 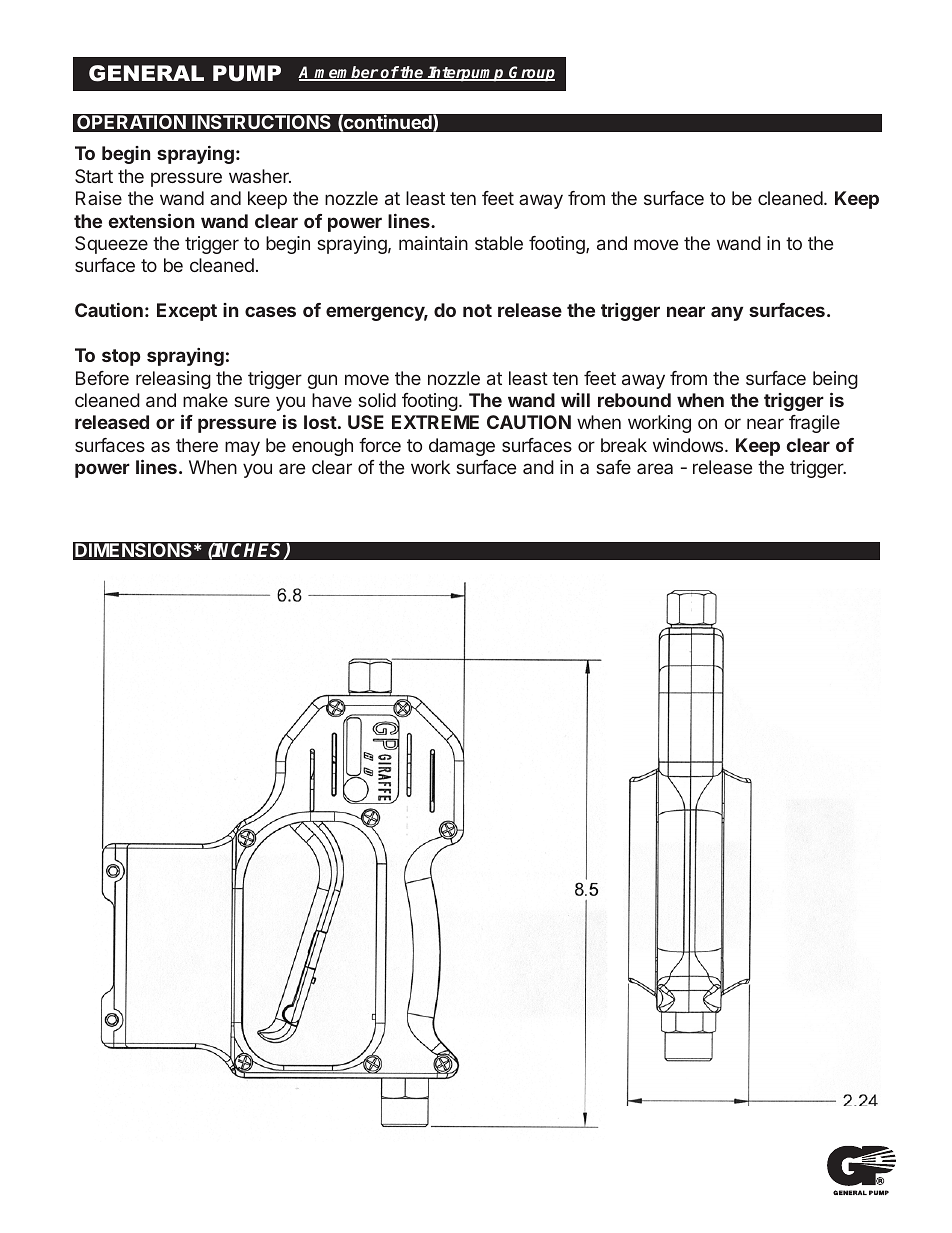 What do you see at coordinates (322, 381) in the image?
I see `gun` at bounding box center [322, 381].
